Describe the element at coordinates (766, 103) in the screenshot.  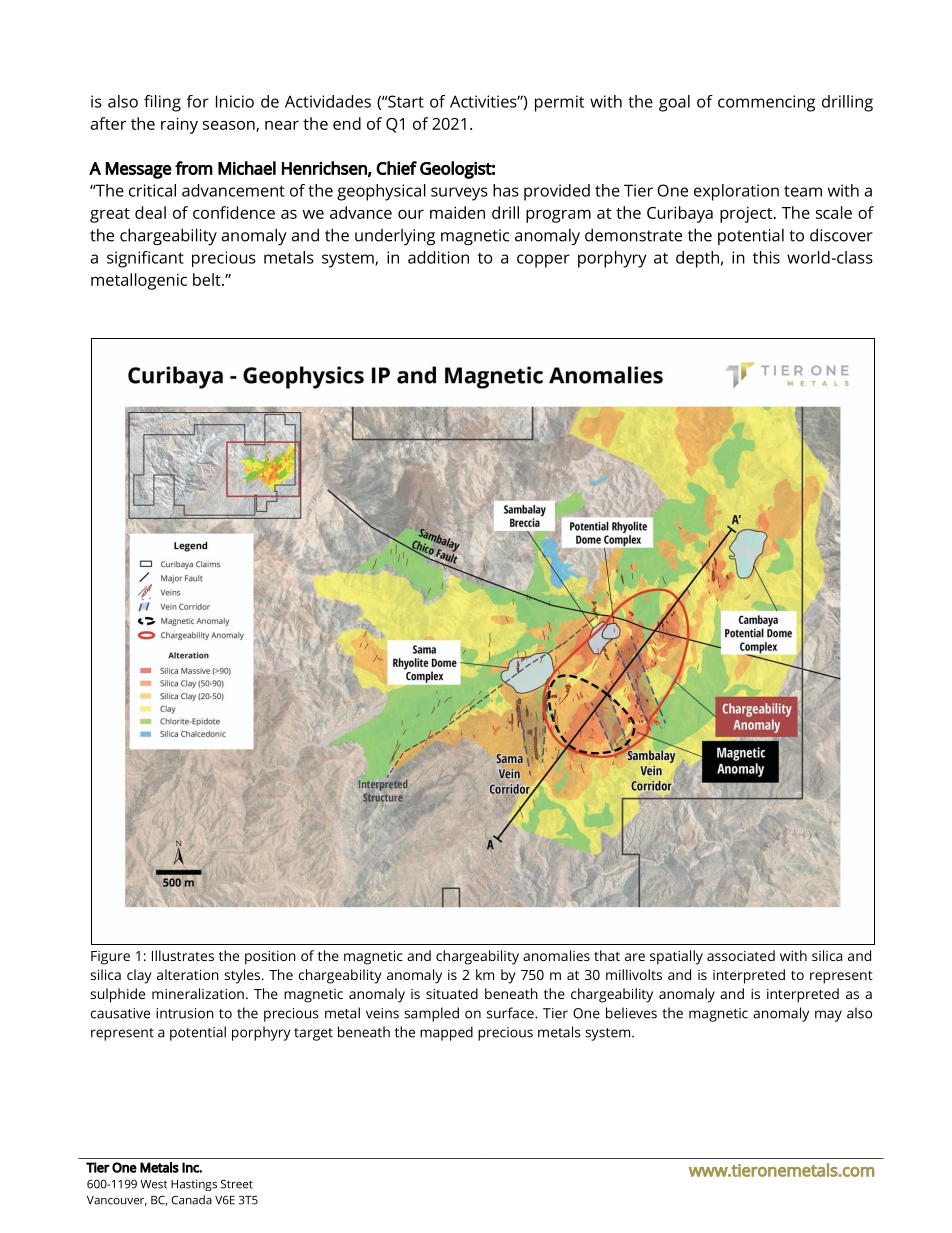
I see `commencing` at that location.
